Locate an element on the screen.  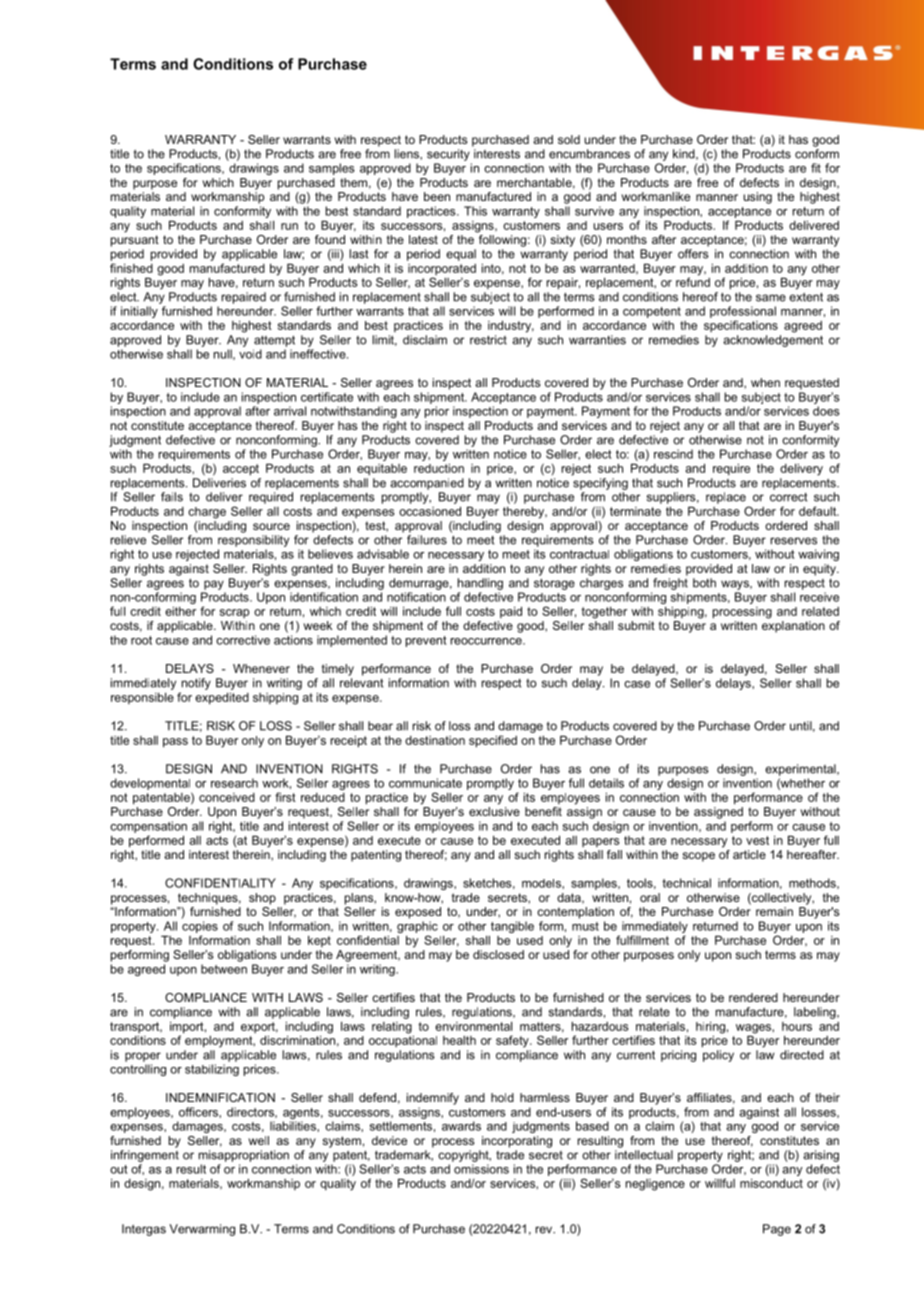
using is located at coordinates (757, 198).
